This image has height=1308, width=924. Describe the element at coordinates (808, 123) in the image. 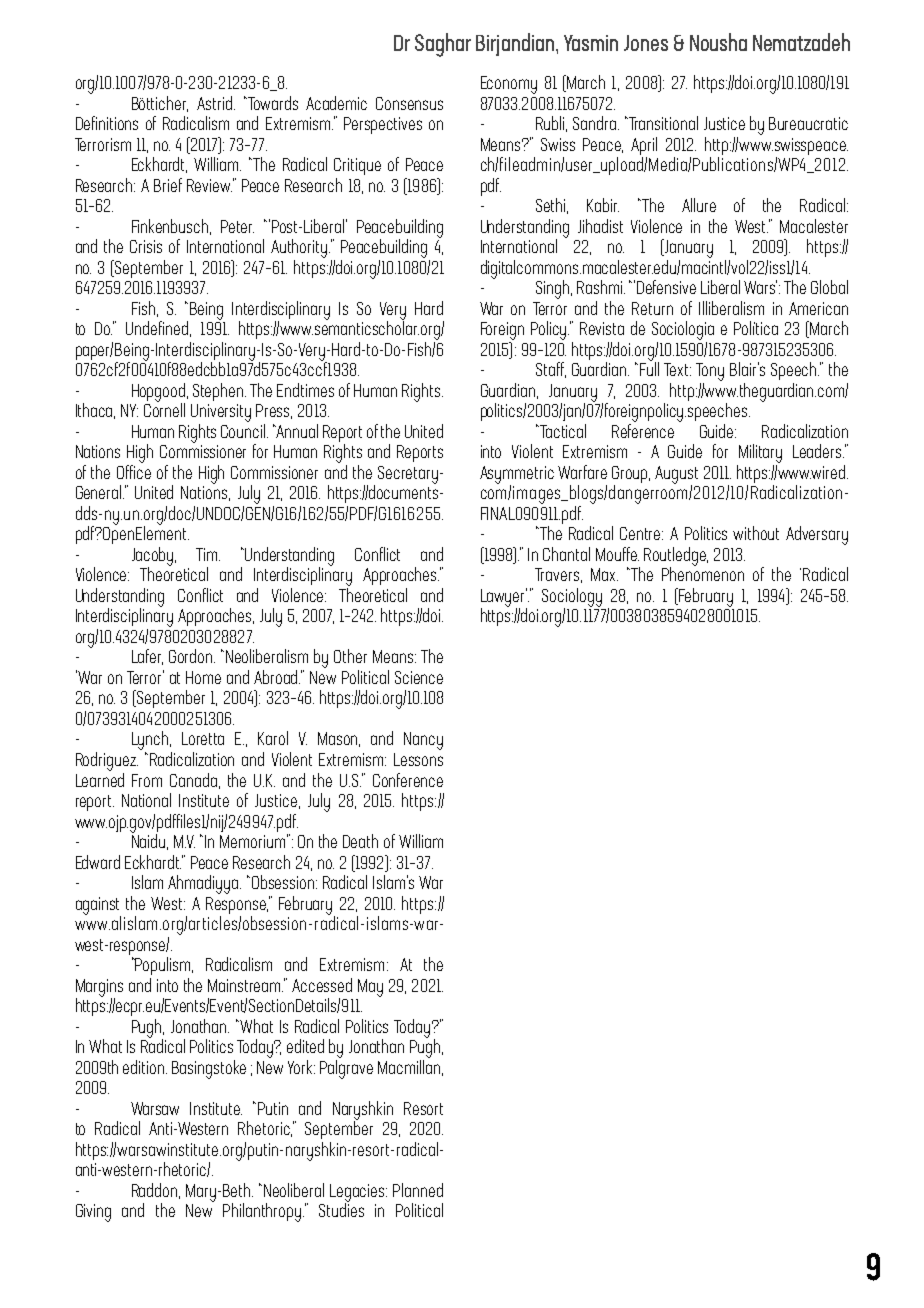

I see `Bureaucratic` at that location.
